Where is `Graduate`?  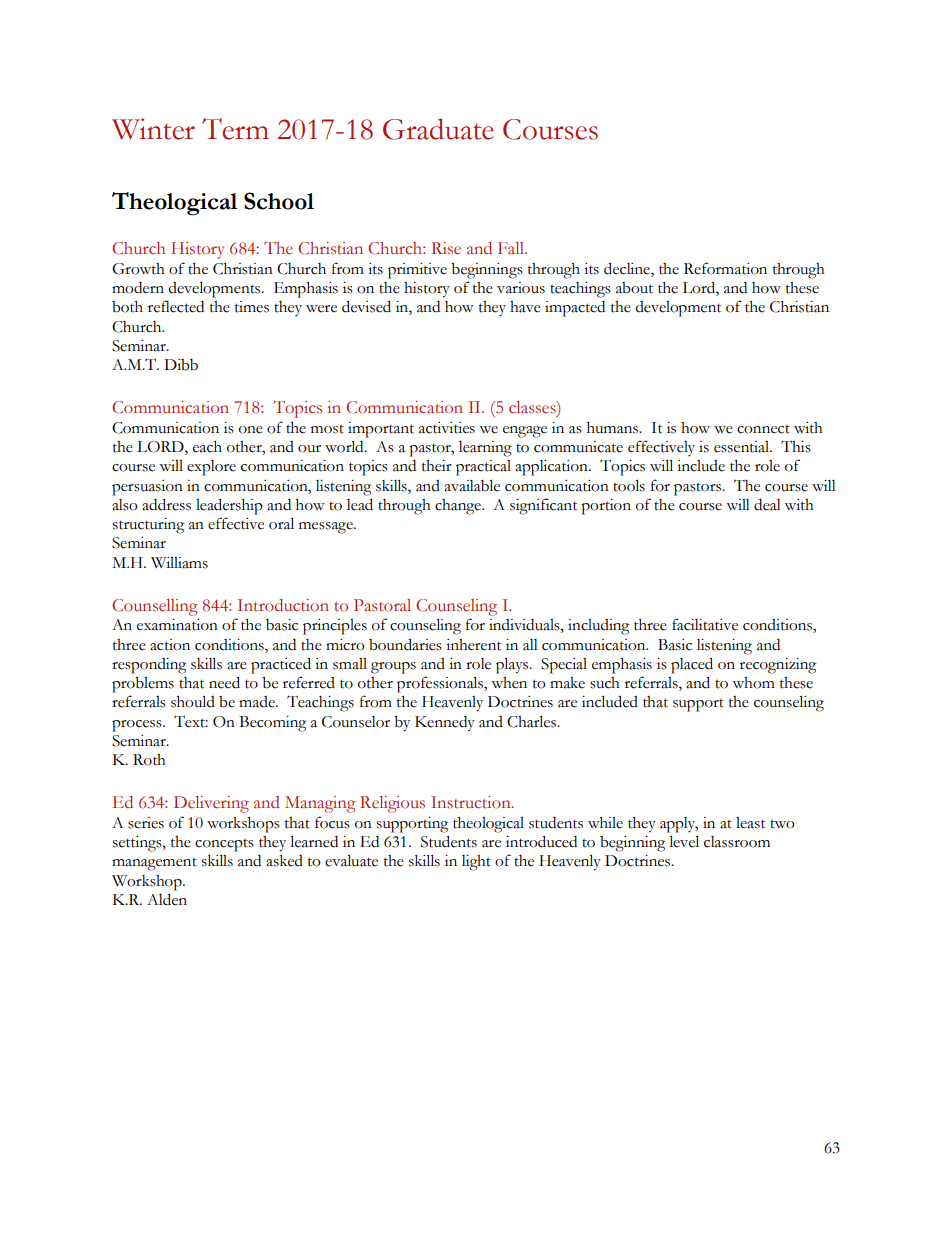 Graduate is located at coordinates (438, 129).
